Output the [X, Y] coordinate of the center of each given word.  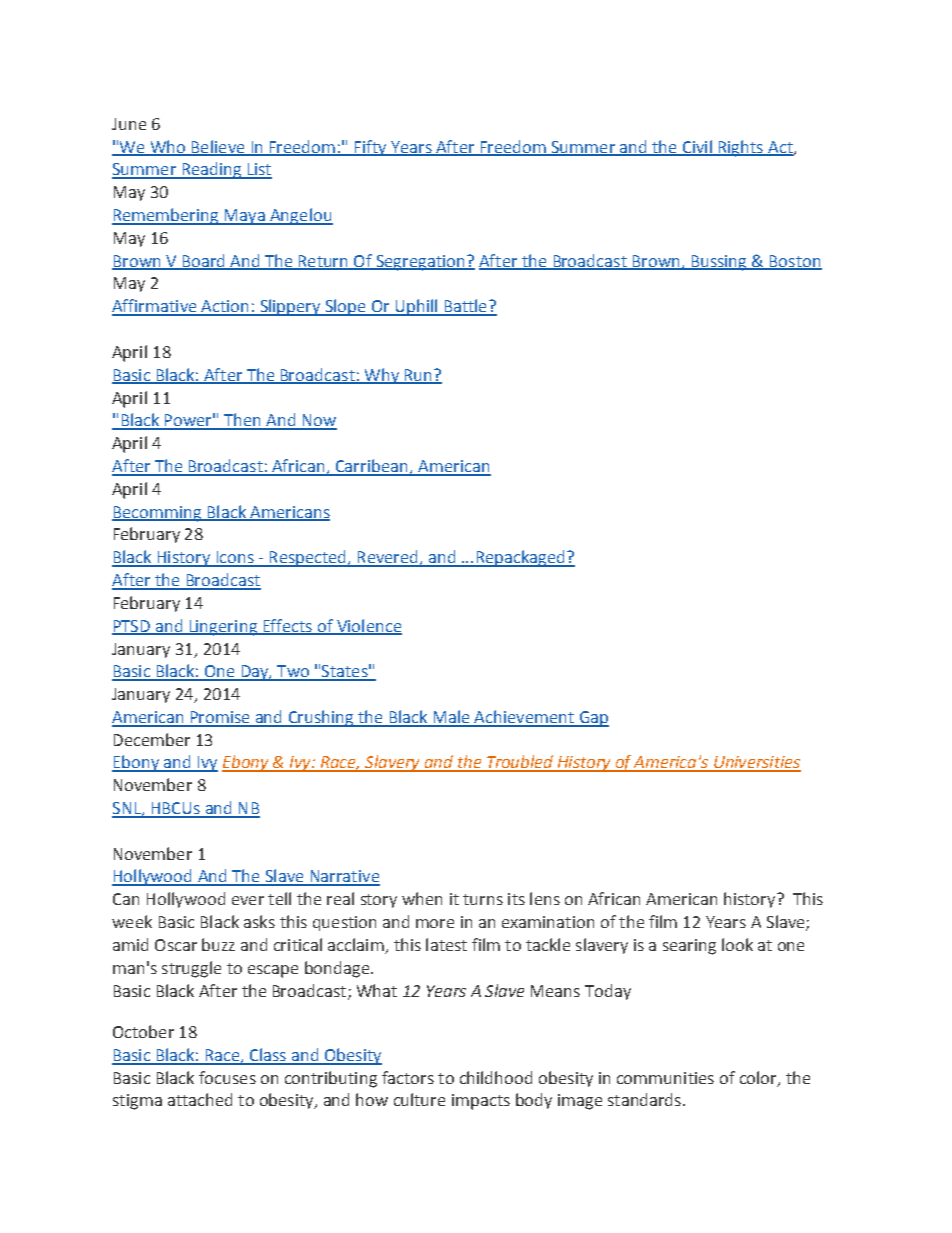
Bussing [719, 263]
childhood [496, 1077]
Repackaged [520, 558]
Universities [756, 763]
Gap [593, 719]
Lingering [223, 628]
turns [483, 899]
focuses [227, 1077]
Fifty [370, 148]
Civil [697, 147]
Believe [218, 147]
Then [242, 421]
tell [279, 898]
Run [418, 376]
